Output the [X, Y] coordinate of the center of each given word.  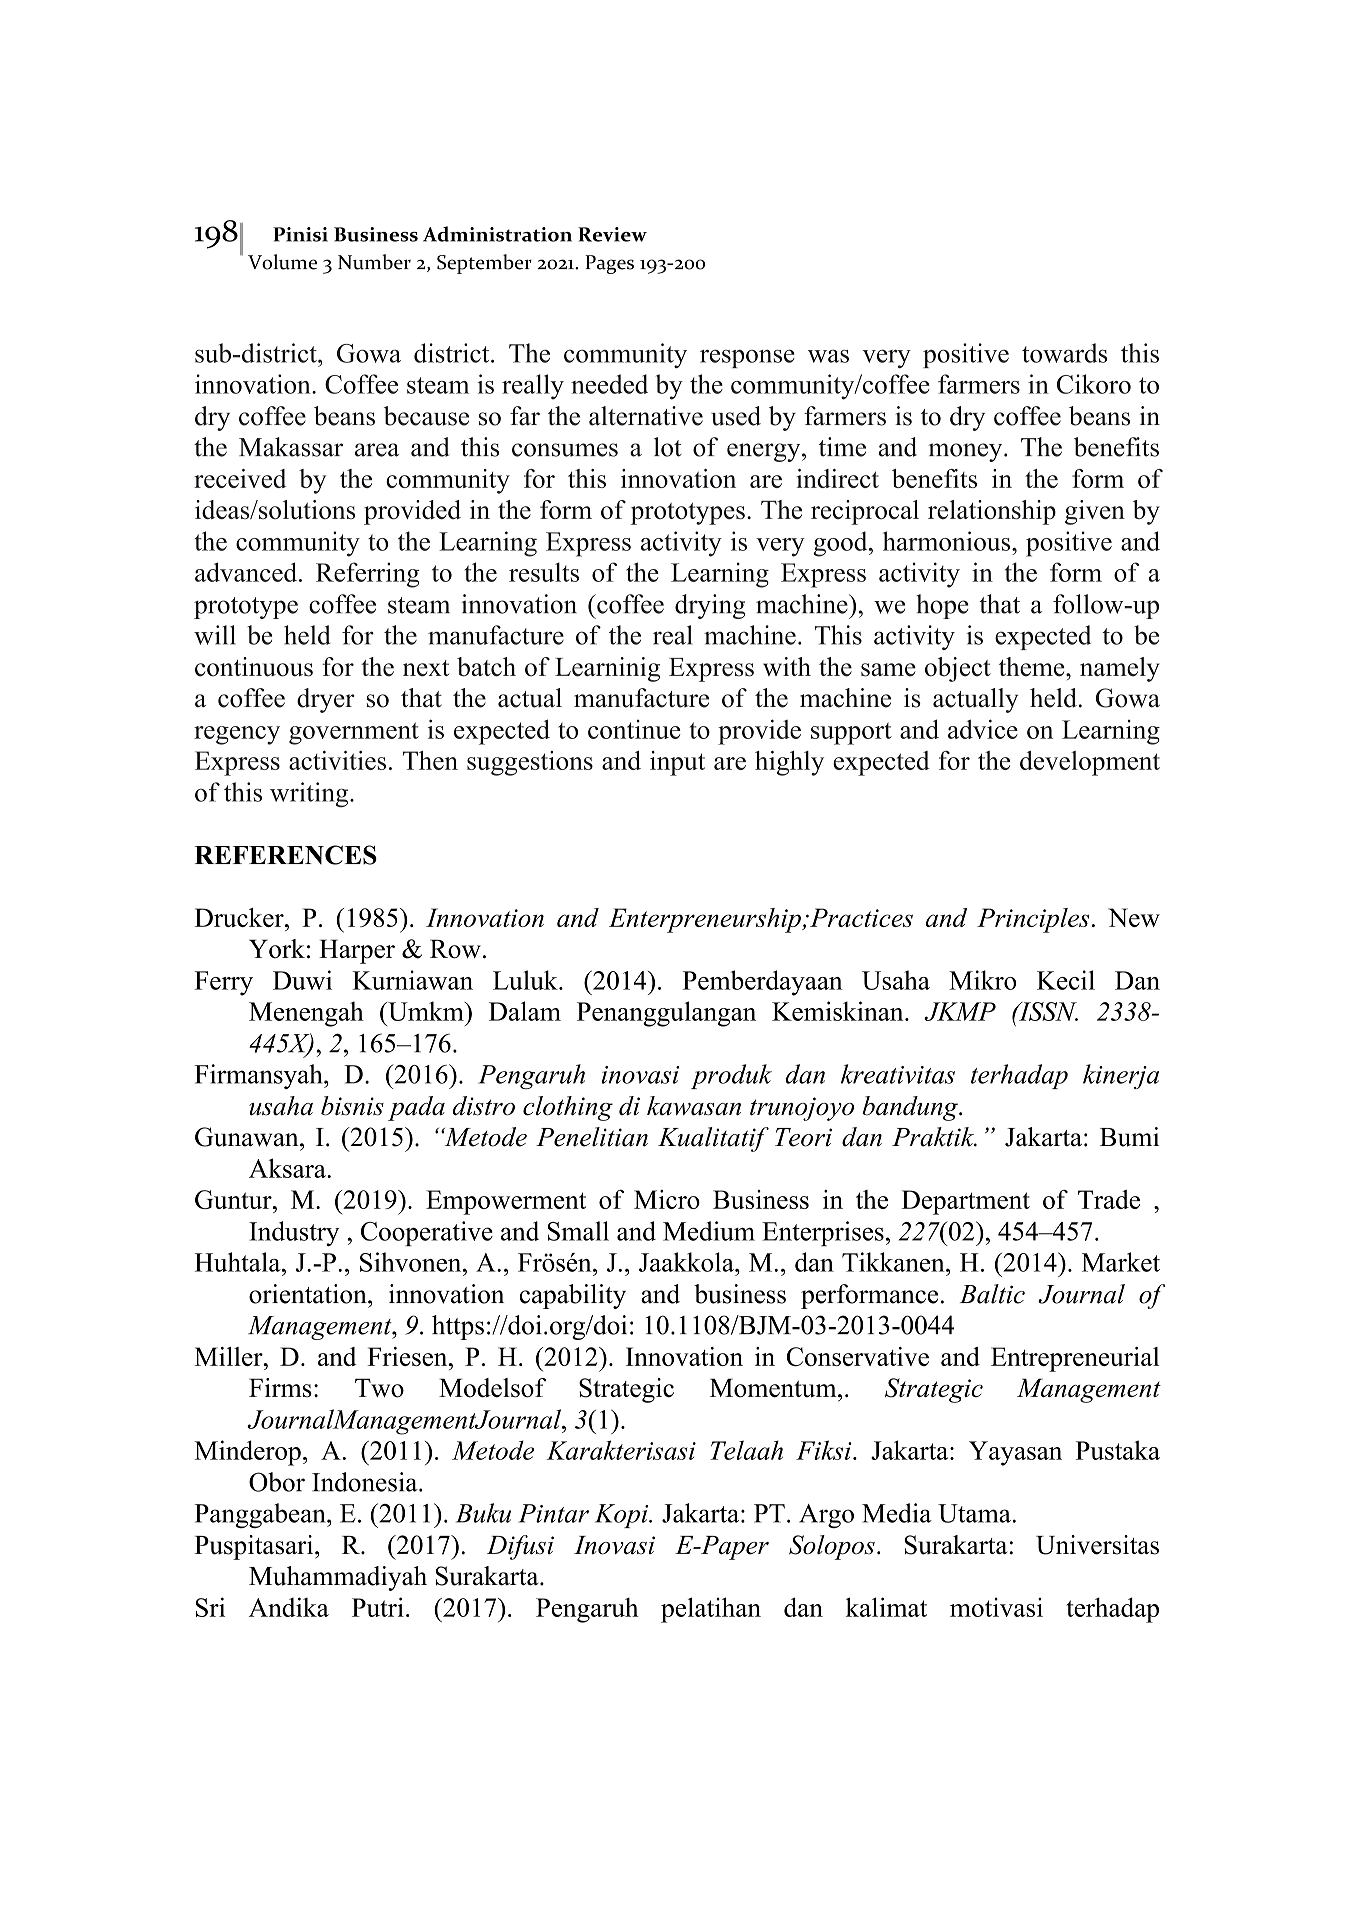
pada [416, 1108]
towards [1064, 353]
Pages [609, 264]
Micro [667, 1199]
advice [983, 729]
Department [965, 1202]
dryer [326, 700]
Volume [282, 262]
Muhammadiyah [338, 1578]
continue [634, 729]
